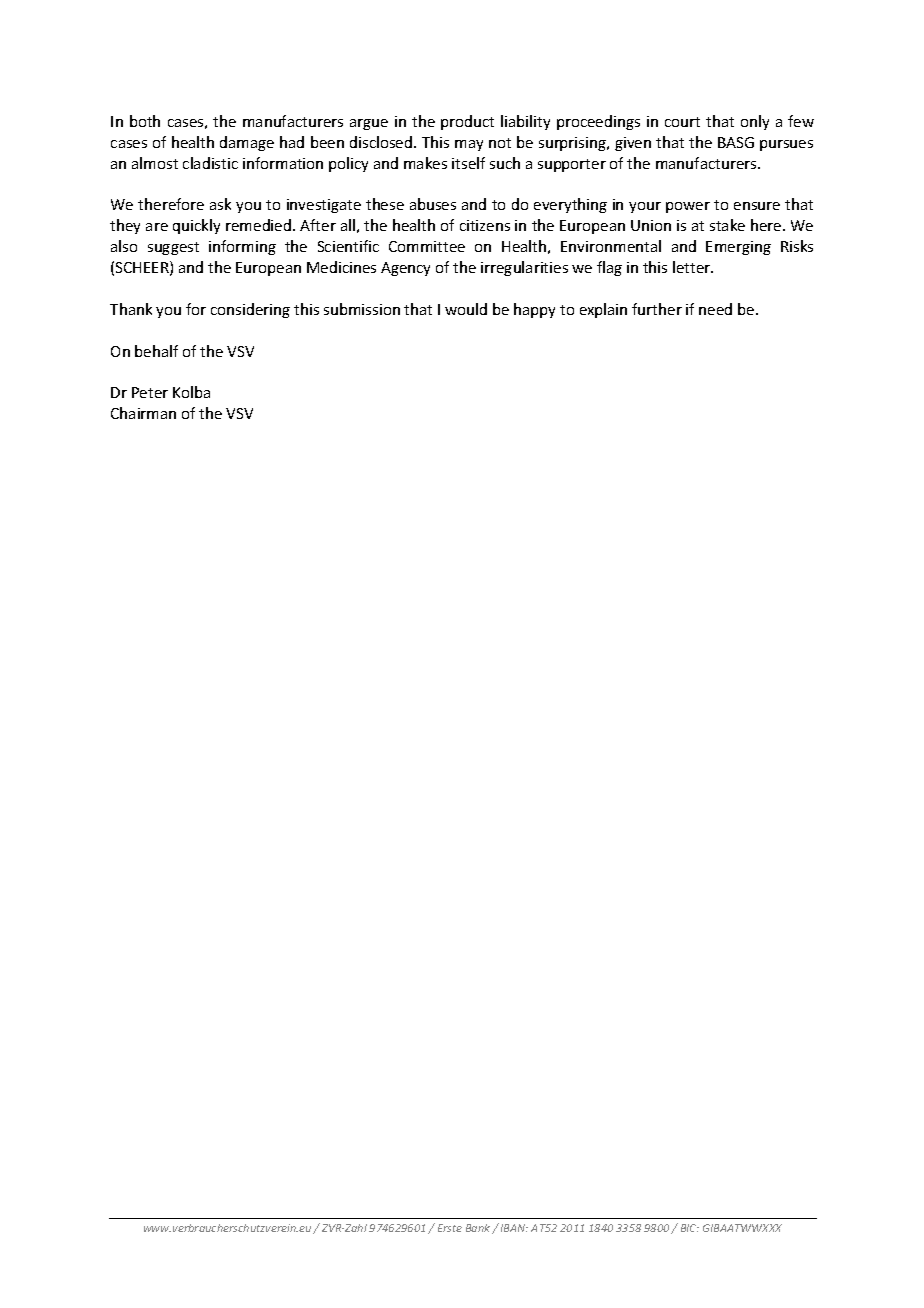 This page has width=924, height=1308. Describe the element at coordinates (514, 1228) in the page. I see `IBAN` at that location.
